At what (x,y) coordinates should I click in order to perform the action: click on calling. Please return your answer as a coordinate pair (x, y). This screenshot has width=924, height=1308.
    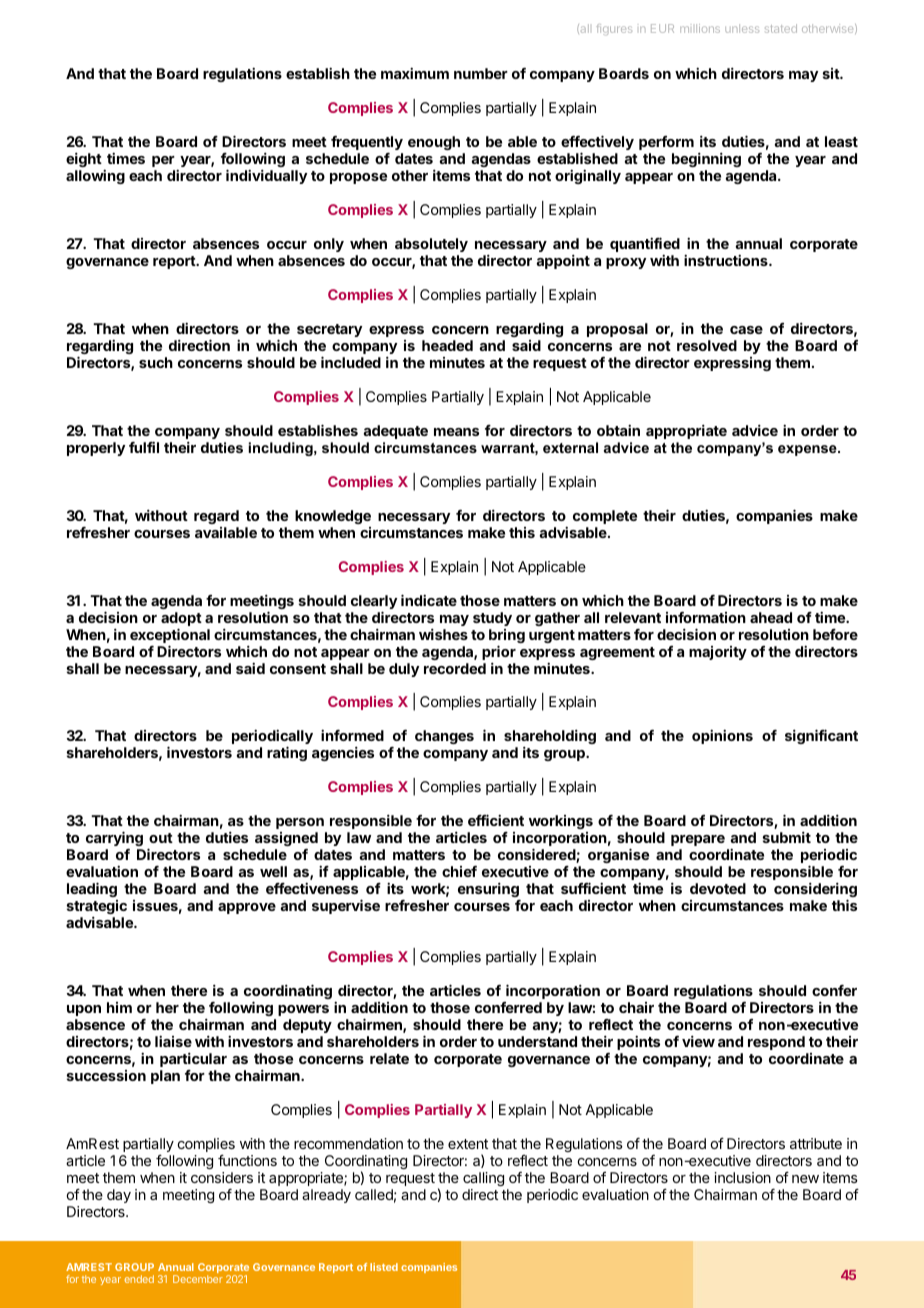
    Looking at the image, I should click on (483, 1179).
